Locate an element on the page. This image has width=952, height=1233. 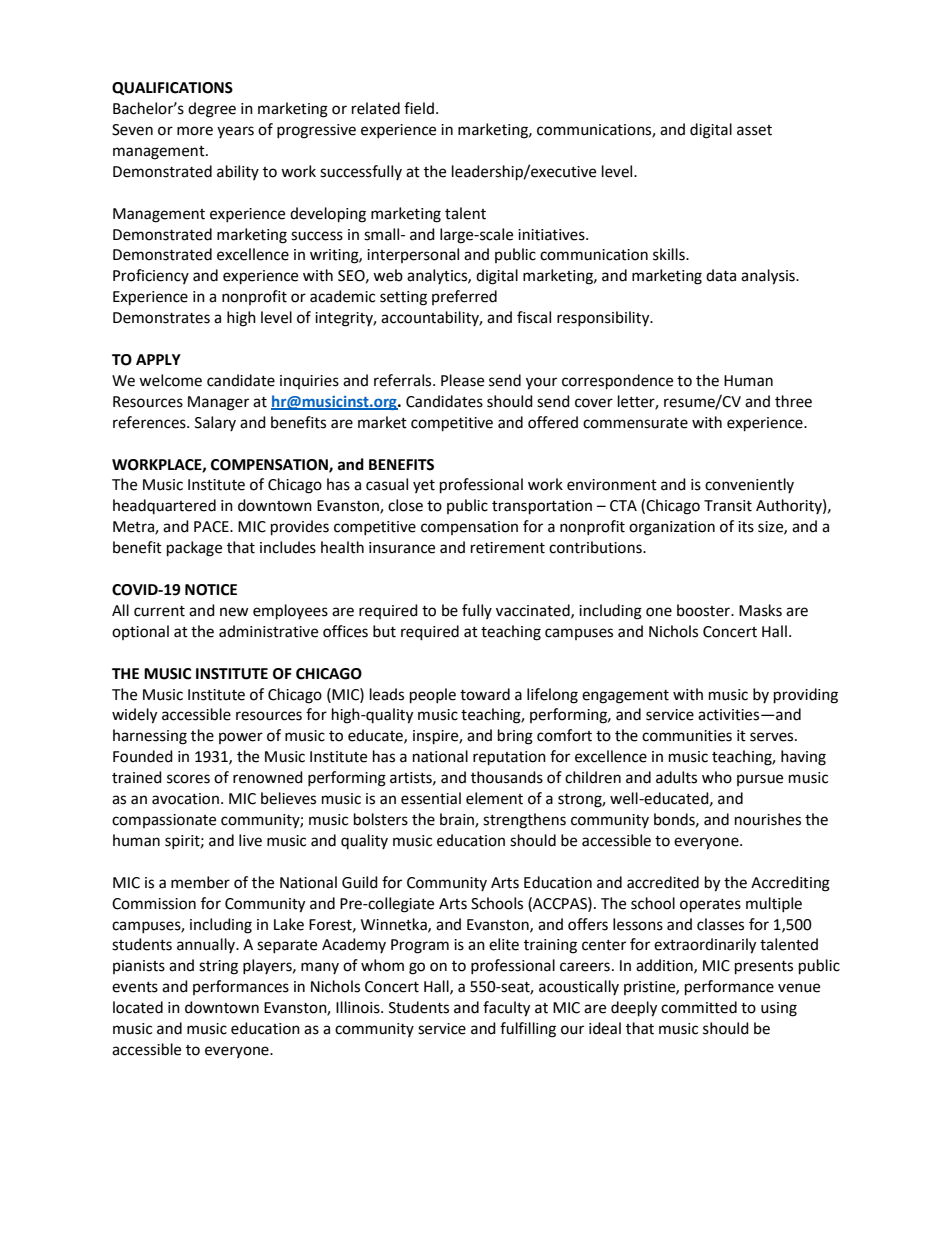
asset is located at coordinates (754, 130).
